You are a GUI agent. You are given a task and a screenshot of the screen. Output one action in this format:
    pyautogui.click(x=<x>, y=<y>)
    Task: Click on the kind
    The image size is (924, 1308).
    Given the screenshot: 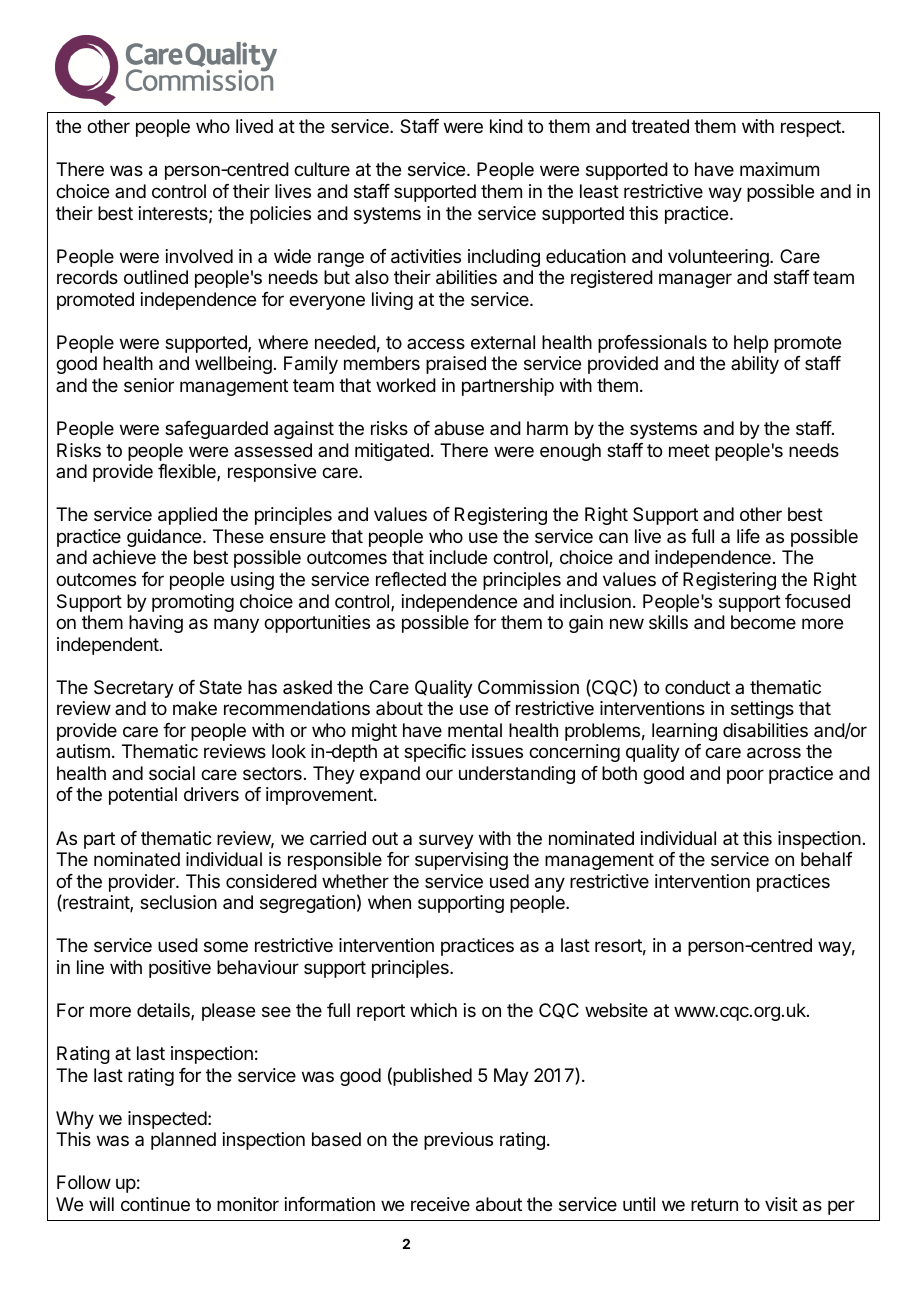 What is the action you would take?
    pyautogui.click(x=506, y=126)
